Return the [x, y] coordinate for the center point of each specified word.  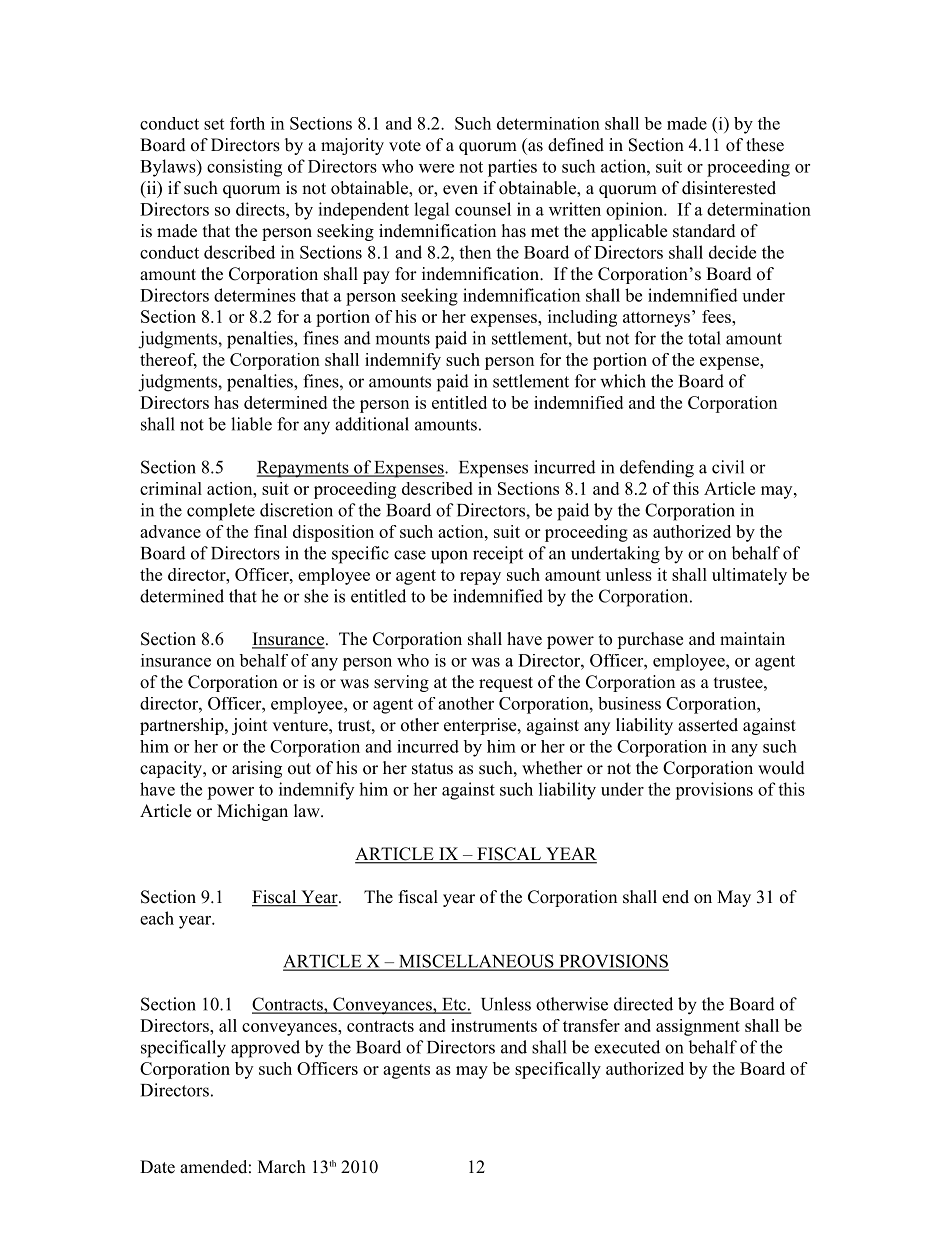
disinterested [729, 188]
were [436, 168]
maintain [752, 638]
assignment [698, 1027]
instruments [494, 1025]
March [282, 1167]
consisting [244, 168]
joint [249, 726]
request [506, 684]
